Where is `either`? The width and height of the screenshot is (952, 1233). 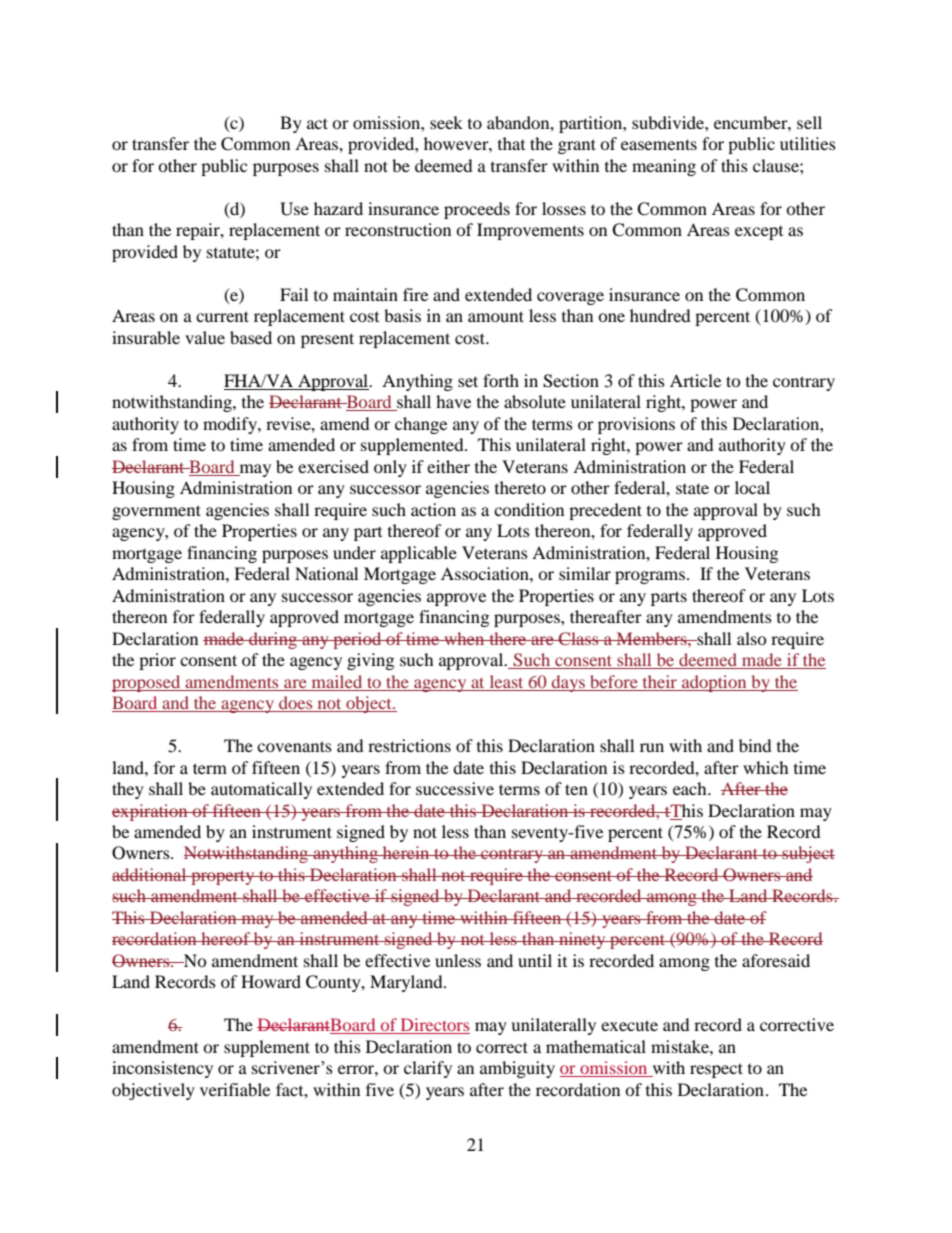 either is located at coordinates (448, 466).
